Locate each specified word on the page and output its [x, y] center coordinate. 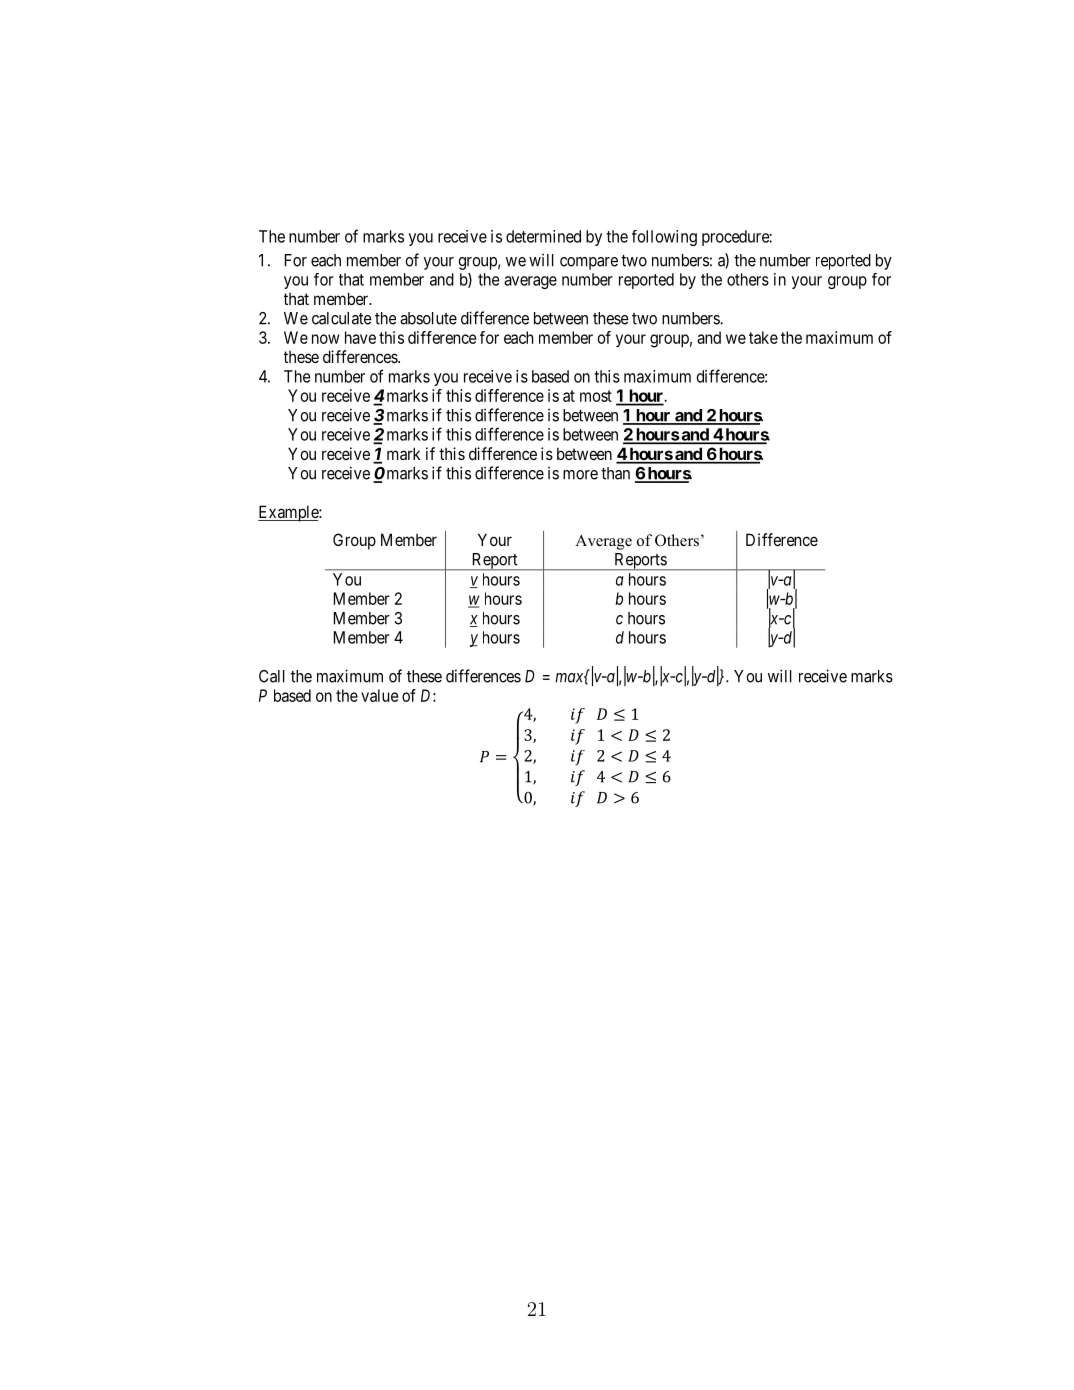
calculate [342, 318]
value [379, 695]
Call [272, 676]
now [326, 339]
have [360, 337]
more [580, 475]
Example [289, 513]
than [615, 473]
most [596, 396]
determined [543, 236]
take [763, 337]
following [664, 238]
